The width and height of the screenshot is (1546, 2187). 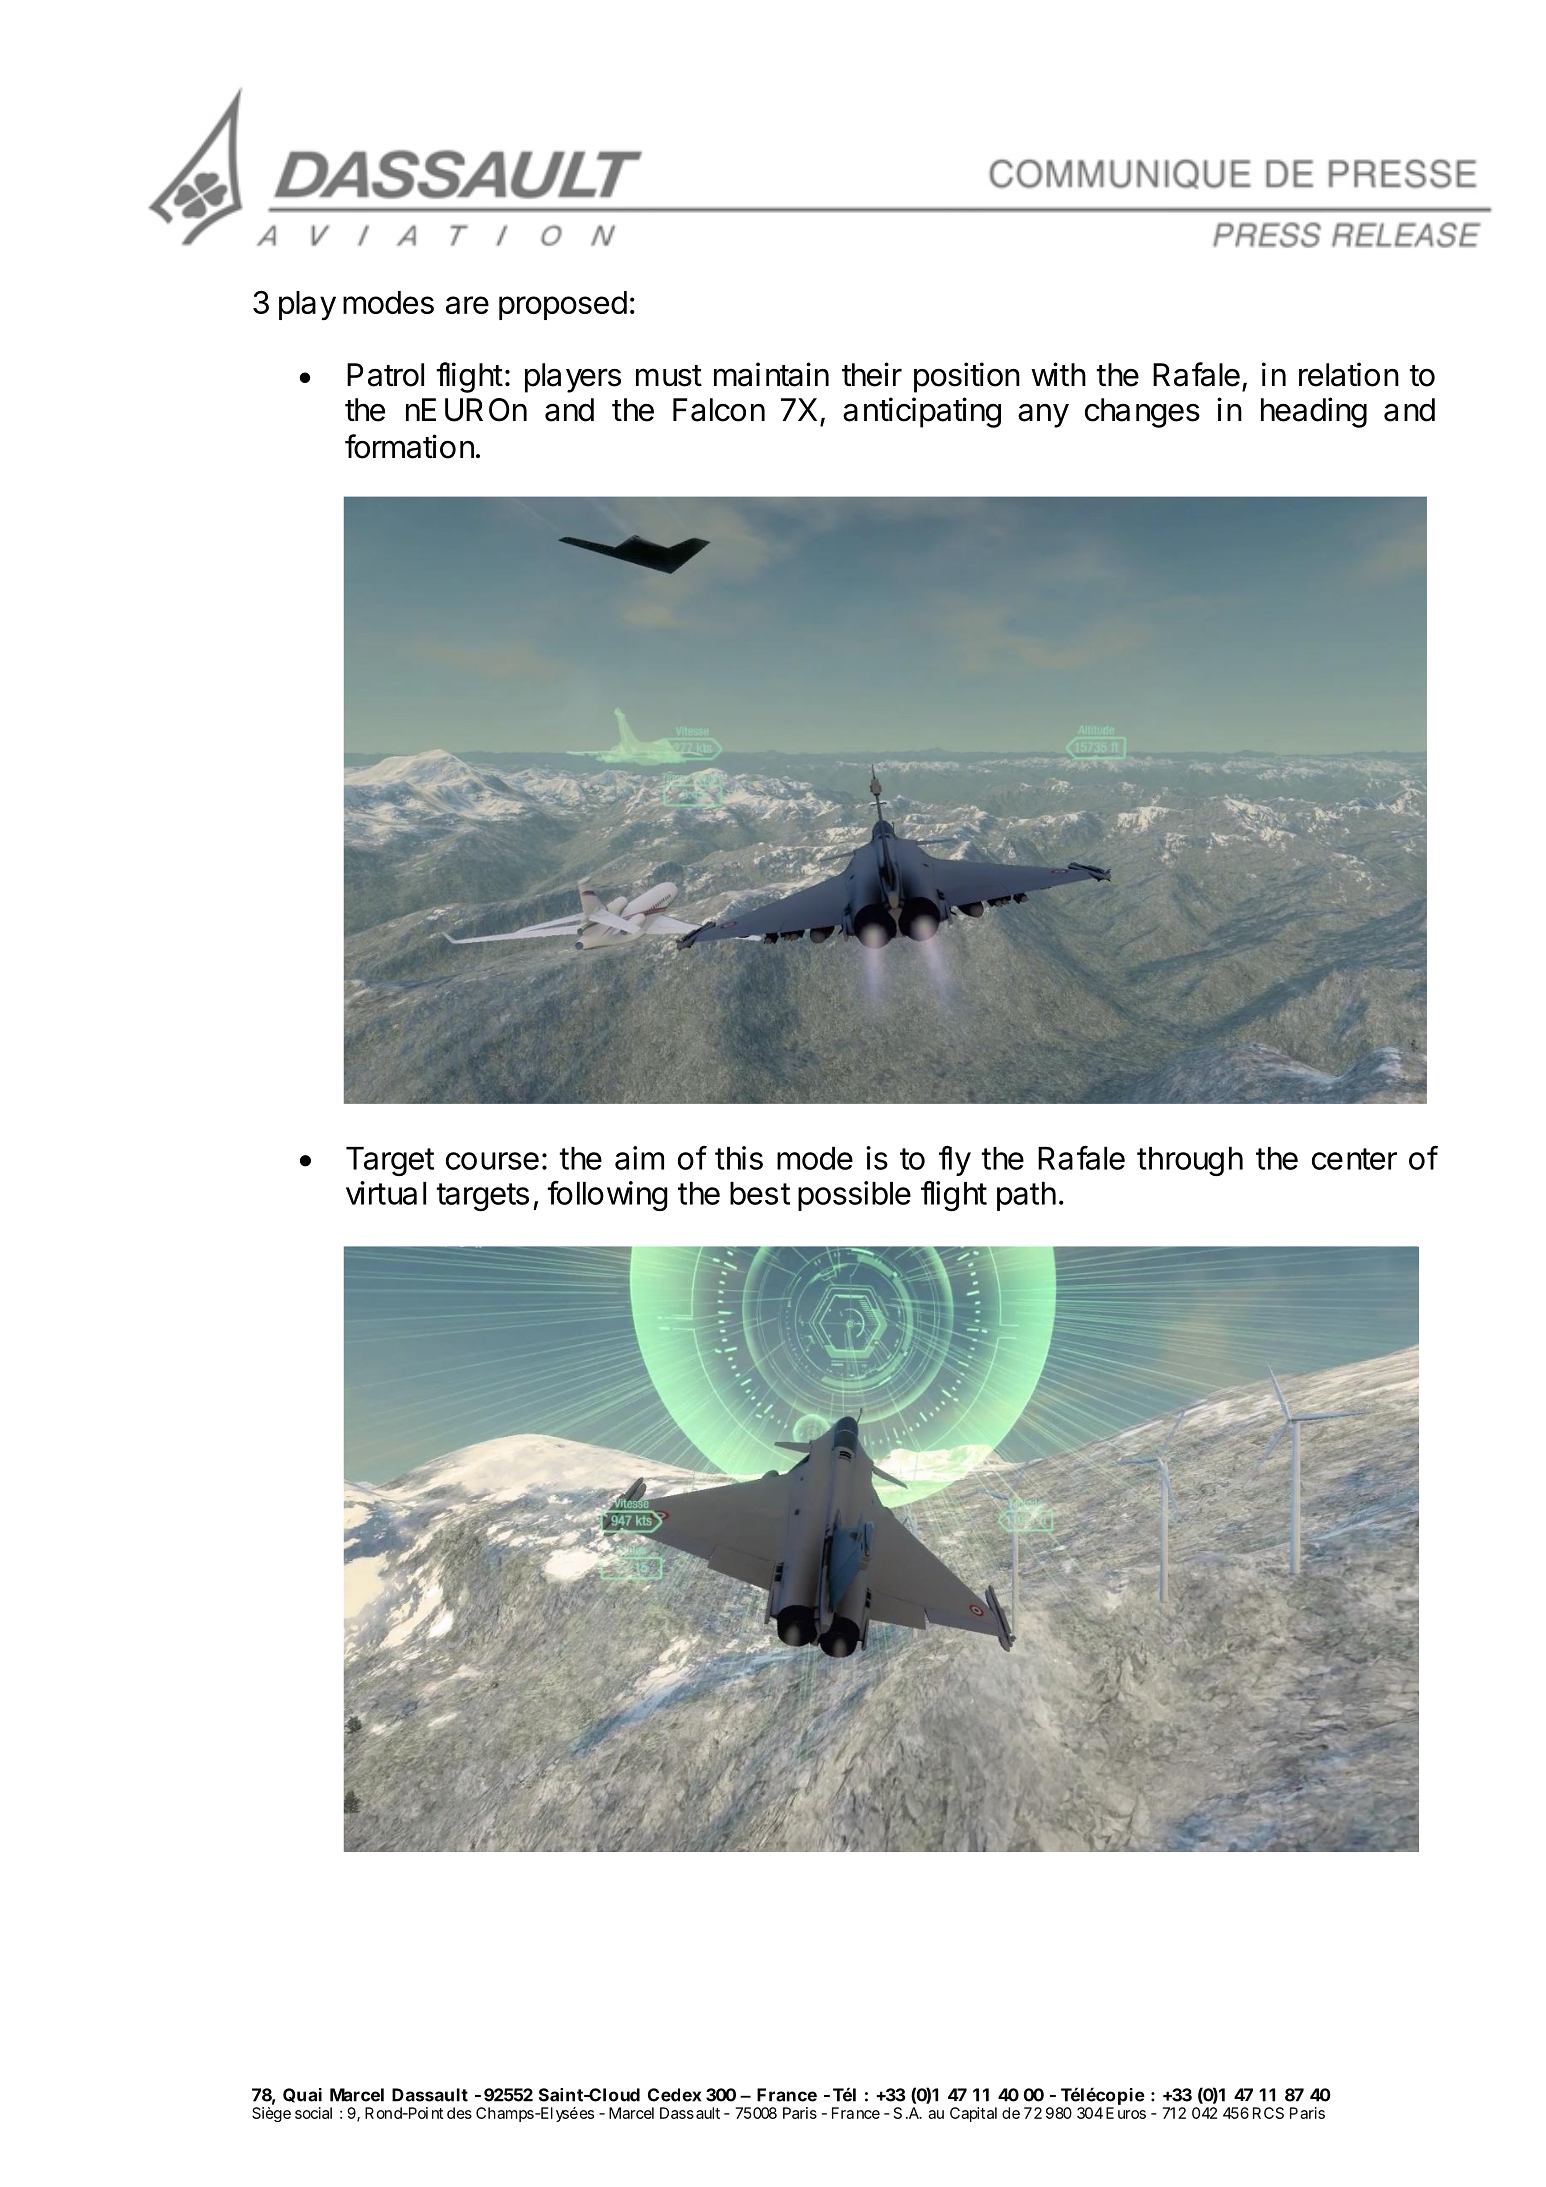 What do you see at coordinates (385, 375) in the screenshot?
I see `Patrol` at bounding box center [385, 375].
